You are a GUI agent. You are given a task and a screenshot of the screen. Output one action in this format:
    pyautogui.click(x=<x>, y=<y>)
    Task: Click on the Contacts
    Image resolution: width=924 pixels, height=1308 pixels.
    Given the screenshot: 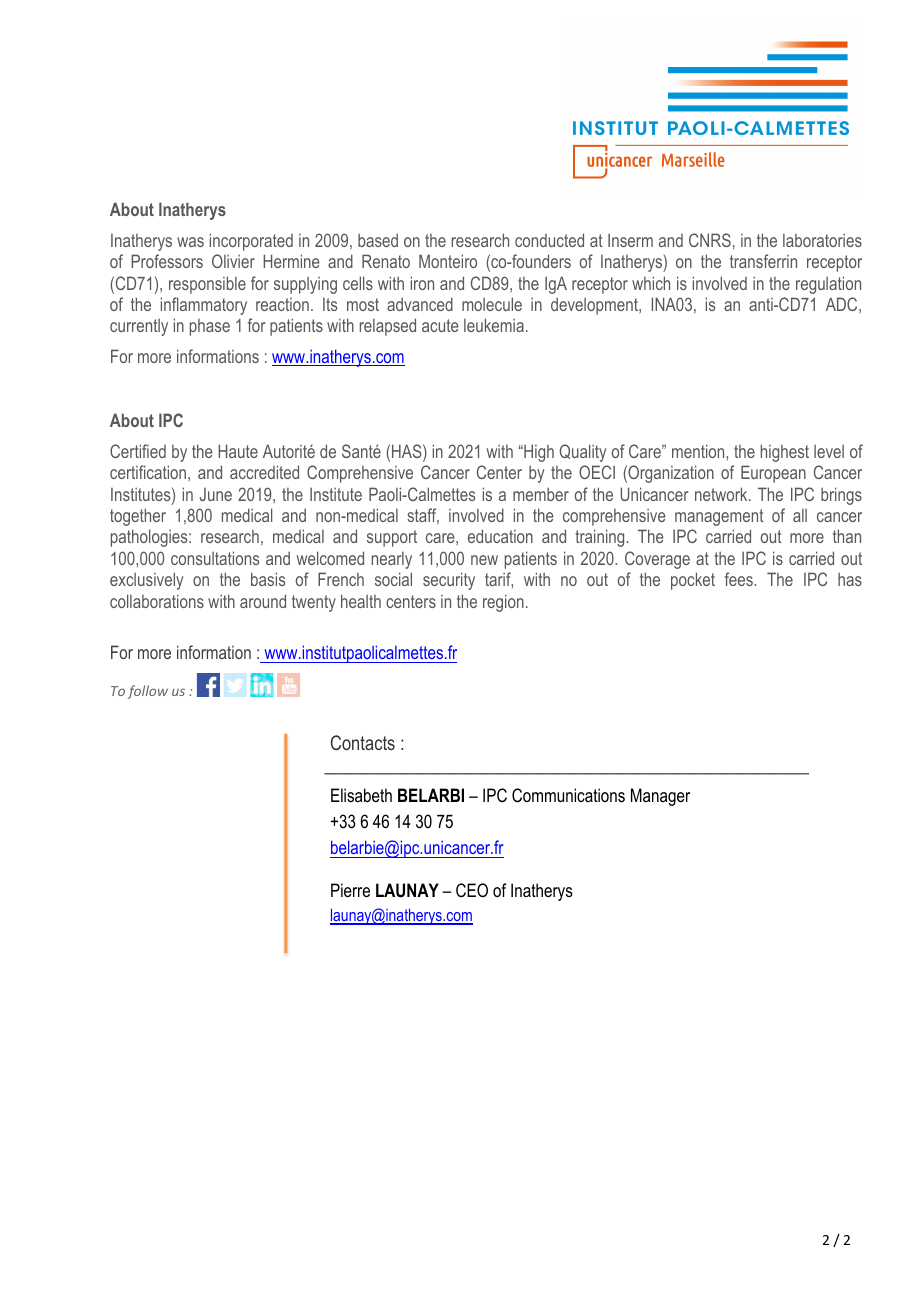 What is the action you would take?
    pyautogui.click(x=363, y=742)
